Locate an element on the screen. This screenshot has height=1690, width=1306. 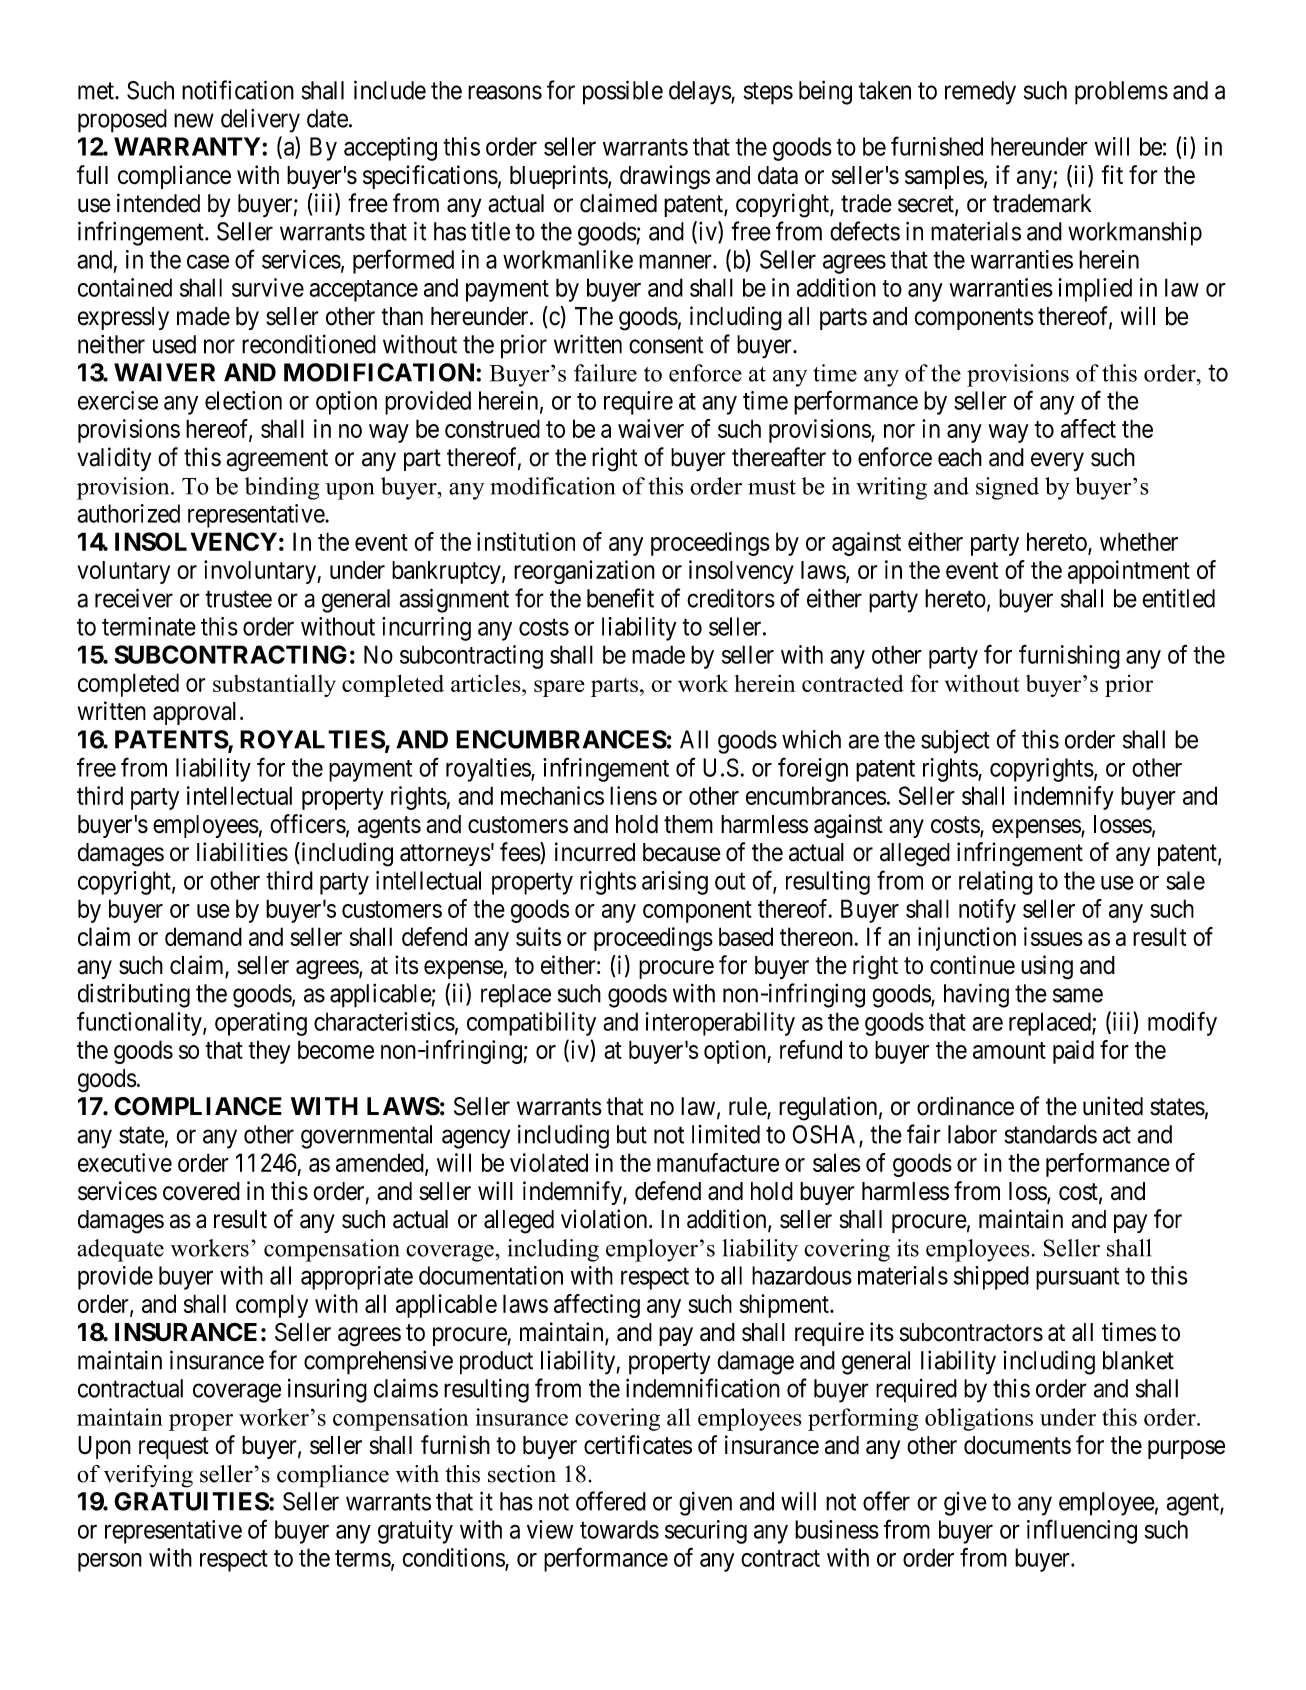
every is located at coordinates (1057, 461).
